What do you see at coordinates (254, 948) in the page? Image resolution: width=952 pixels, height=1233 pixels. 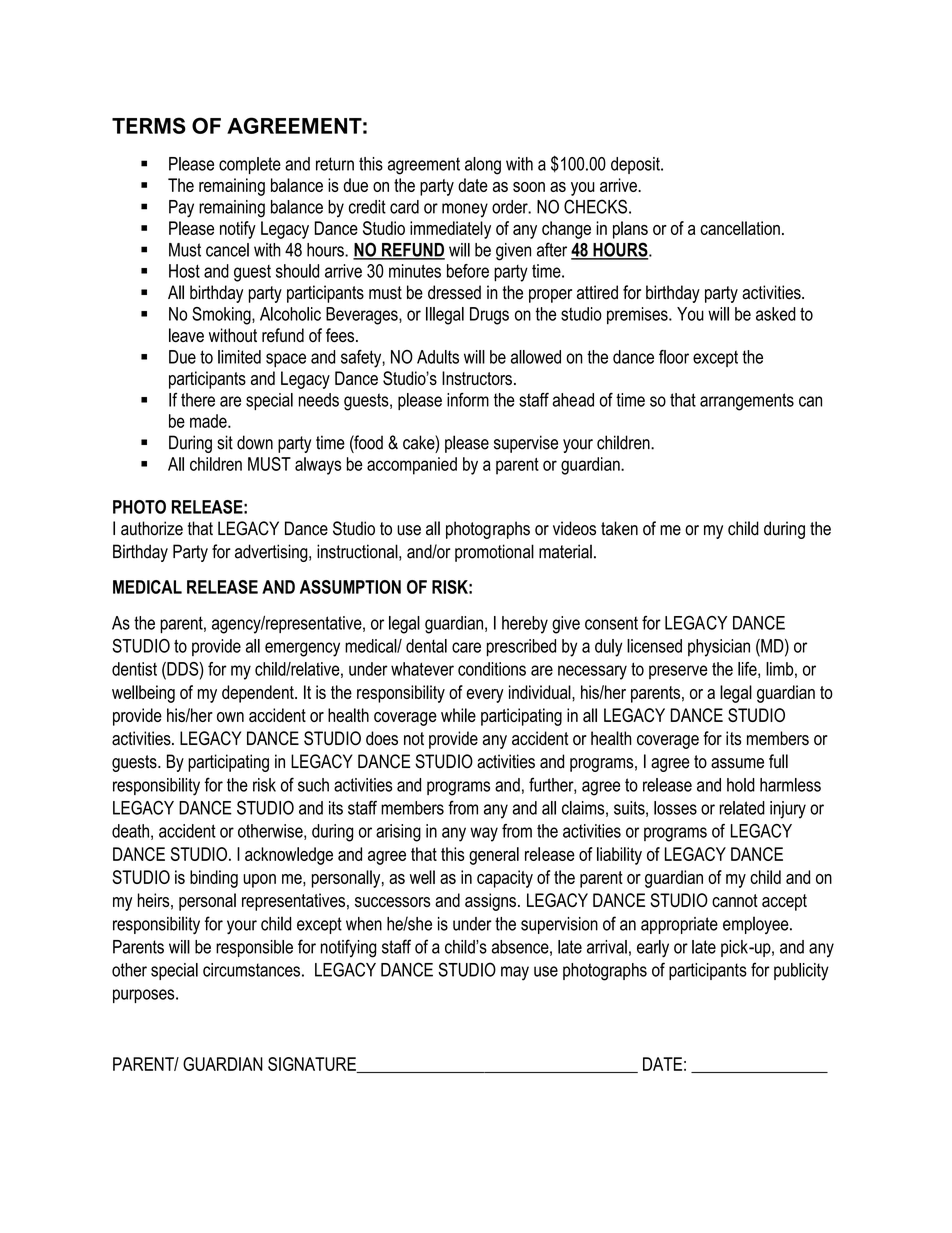 I see `responsible` at bounding box center [254, 948].
